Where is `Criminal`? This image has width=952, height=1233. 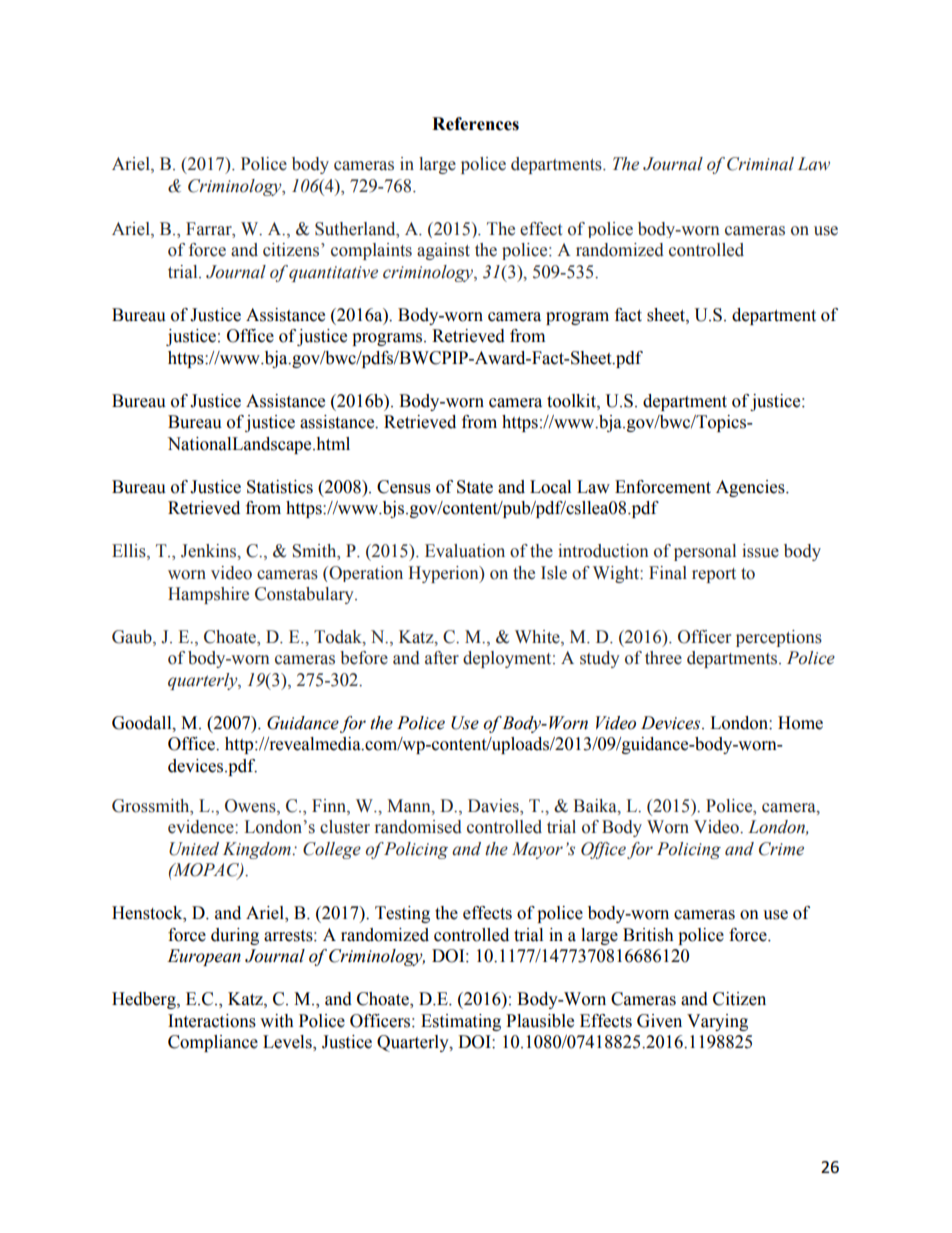 Criminal is located at coordinates (760, 164).
